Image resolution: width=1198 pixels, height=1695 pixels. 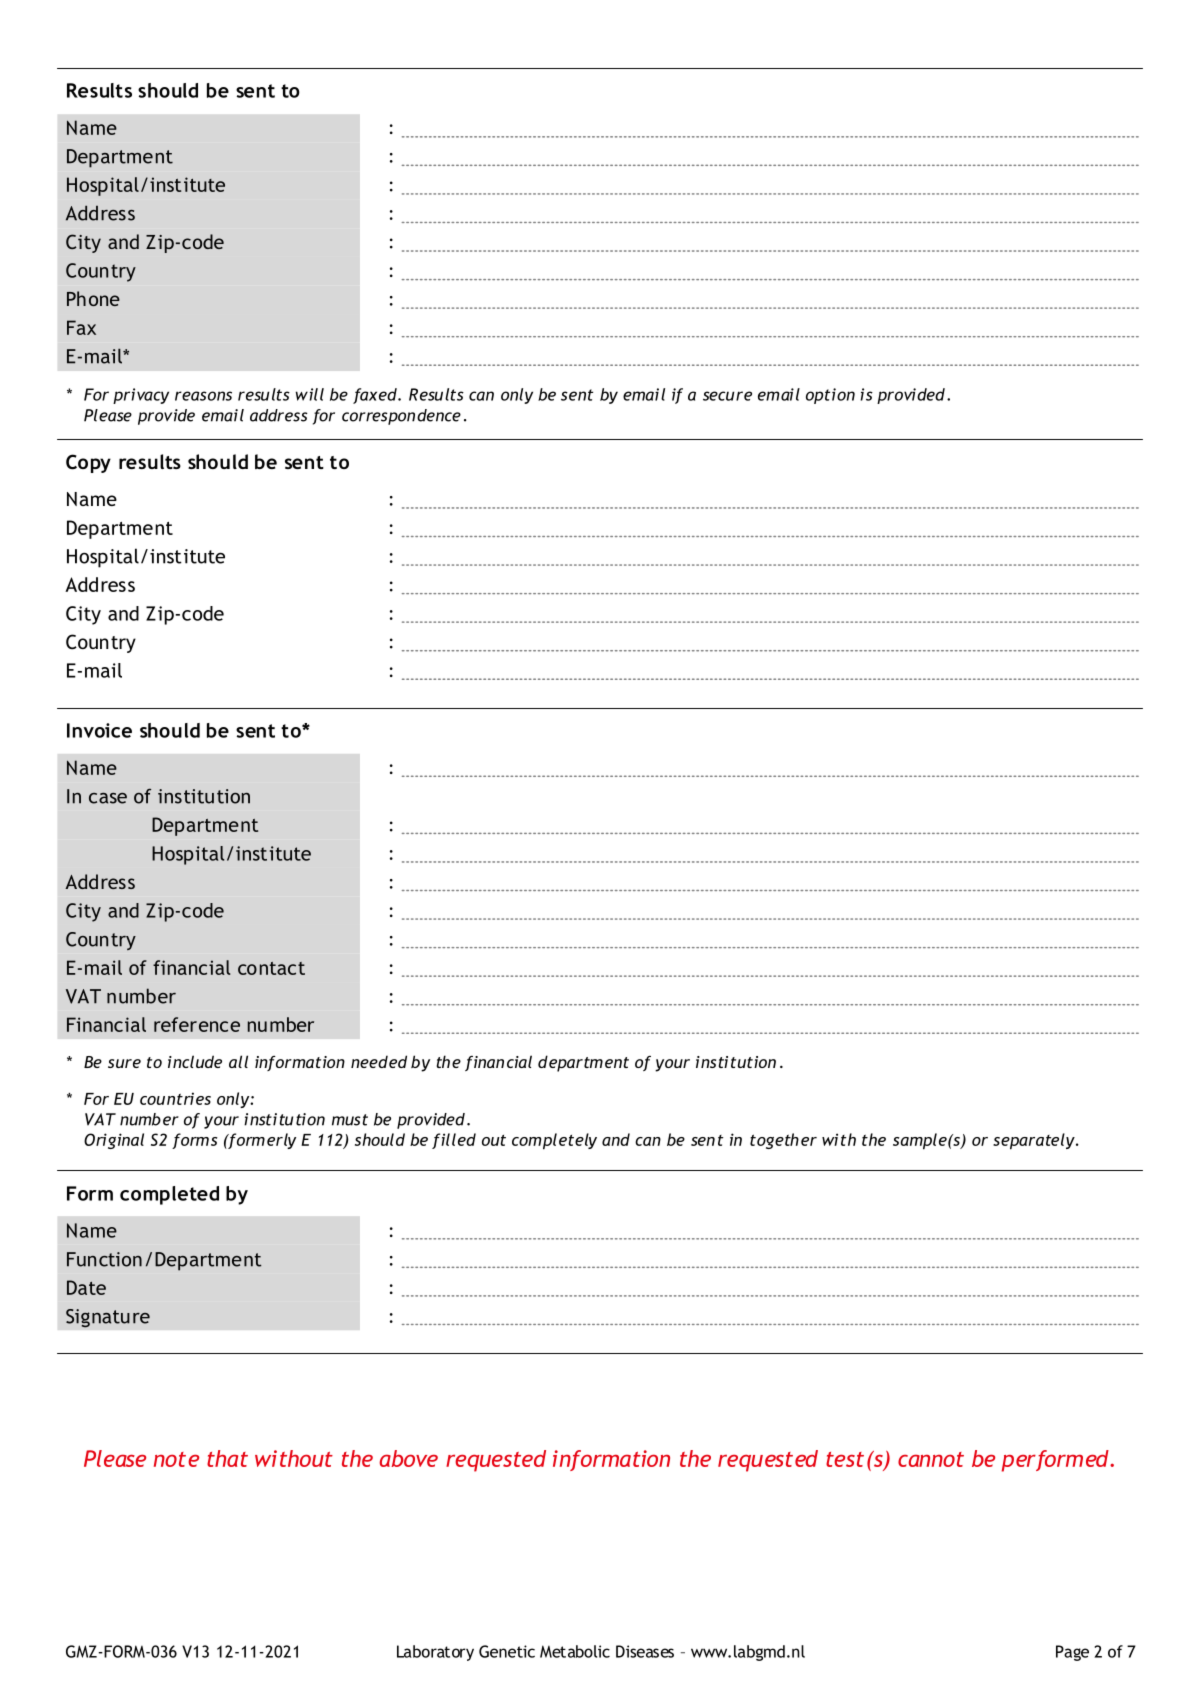 What do you see at coordinates (376, 396) in the page?
I see `faxed` at bounding box center [376, 396].
